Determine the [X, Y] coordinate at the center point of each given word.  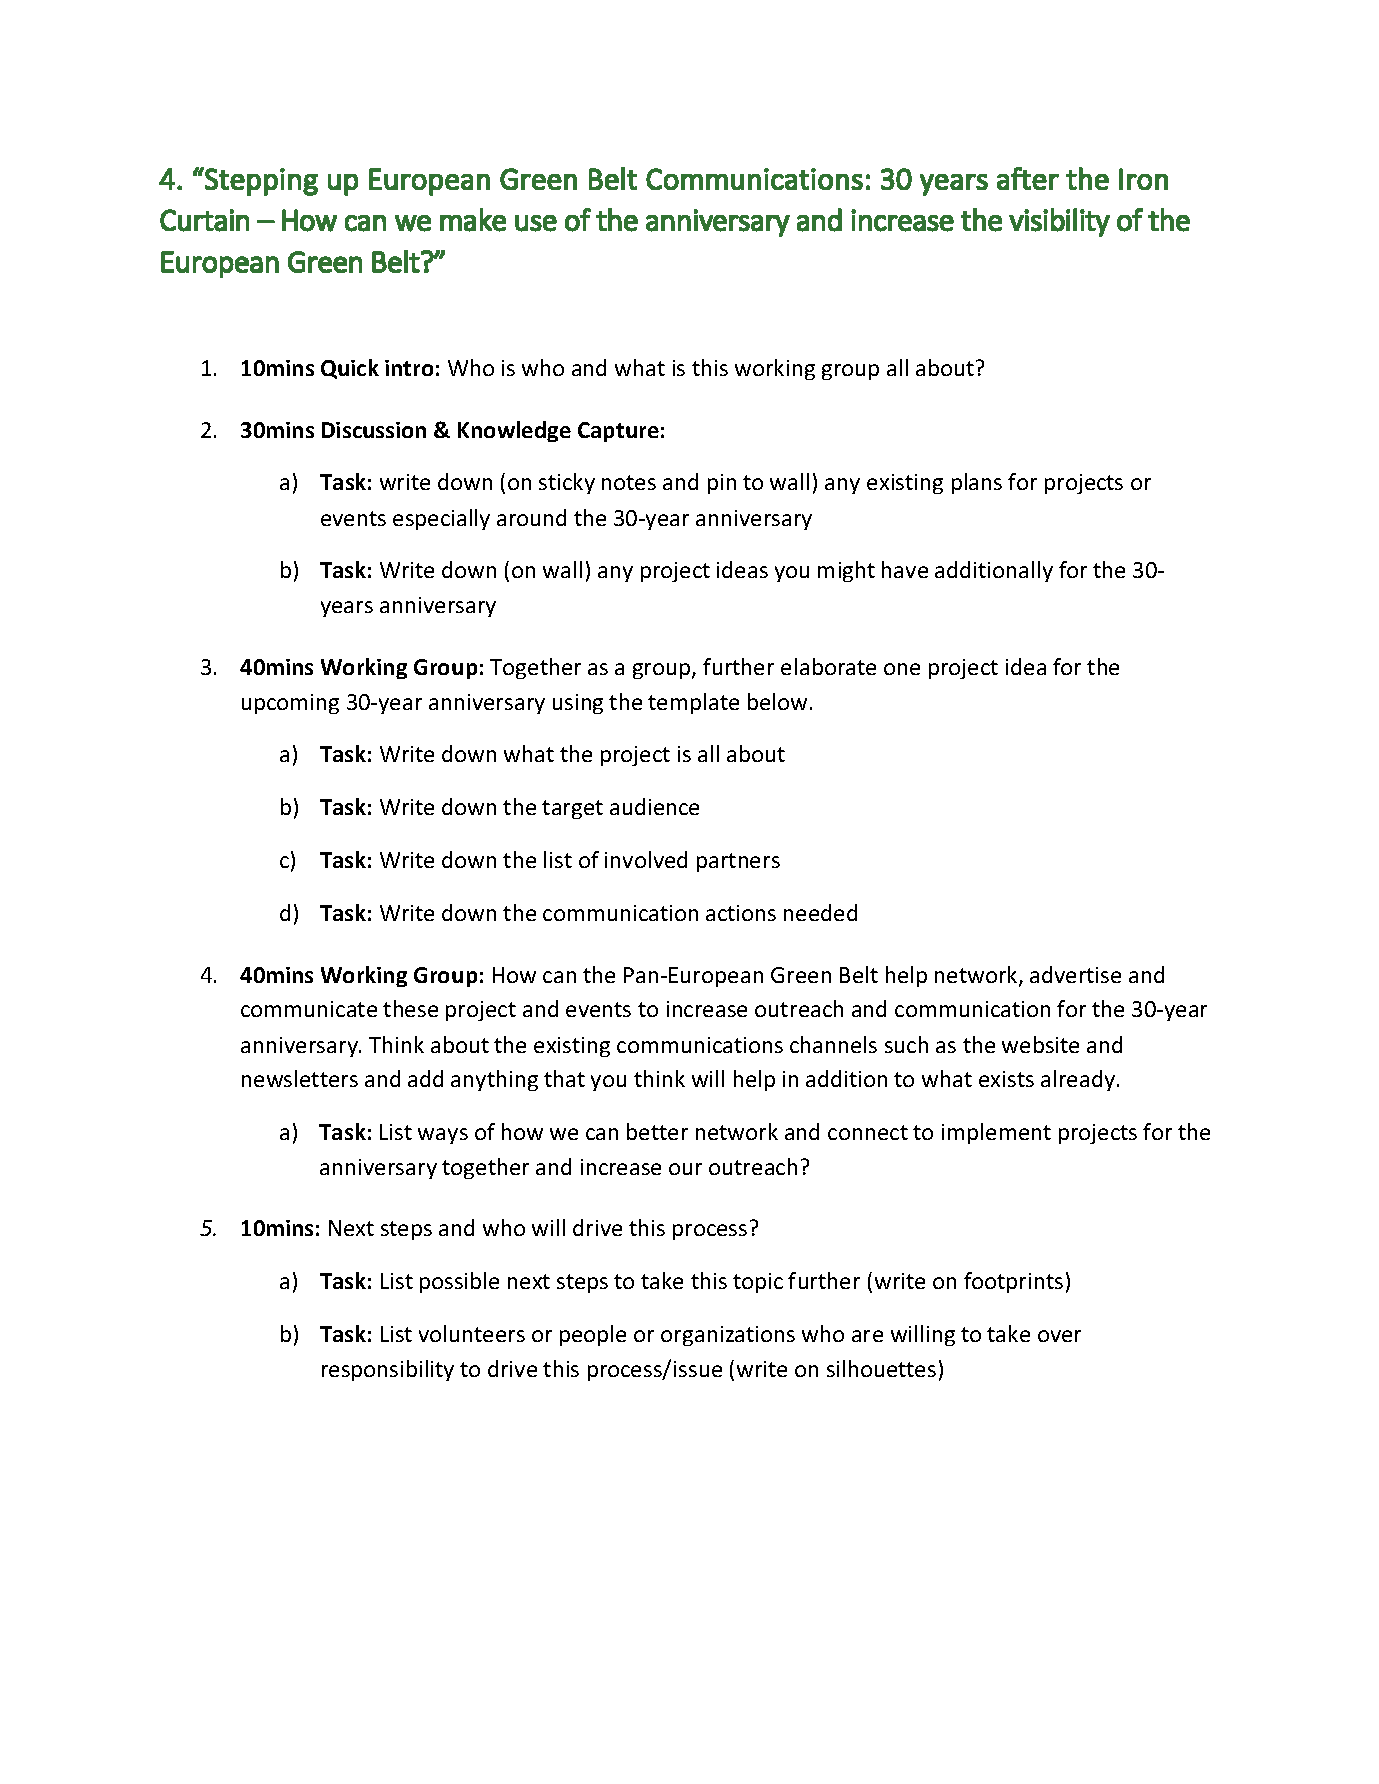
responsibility [388, 1370]
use [536, 223]
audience [654, 806]
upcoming [290, 704]
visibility [1059, 222]
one [902, 669]
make [473, 220]
